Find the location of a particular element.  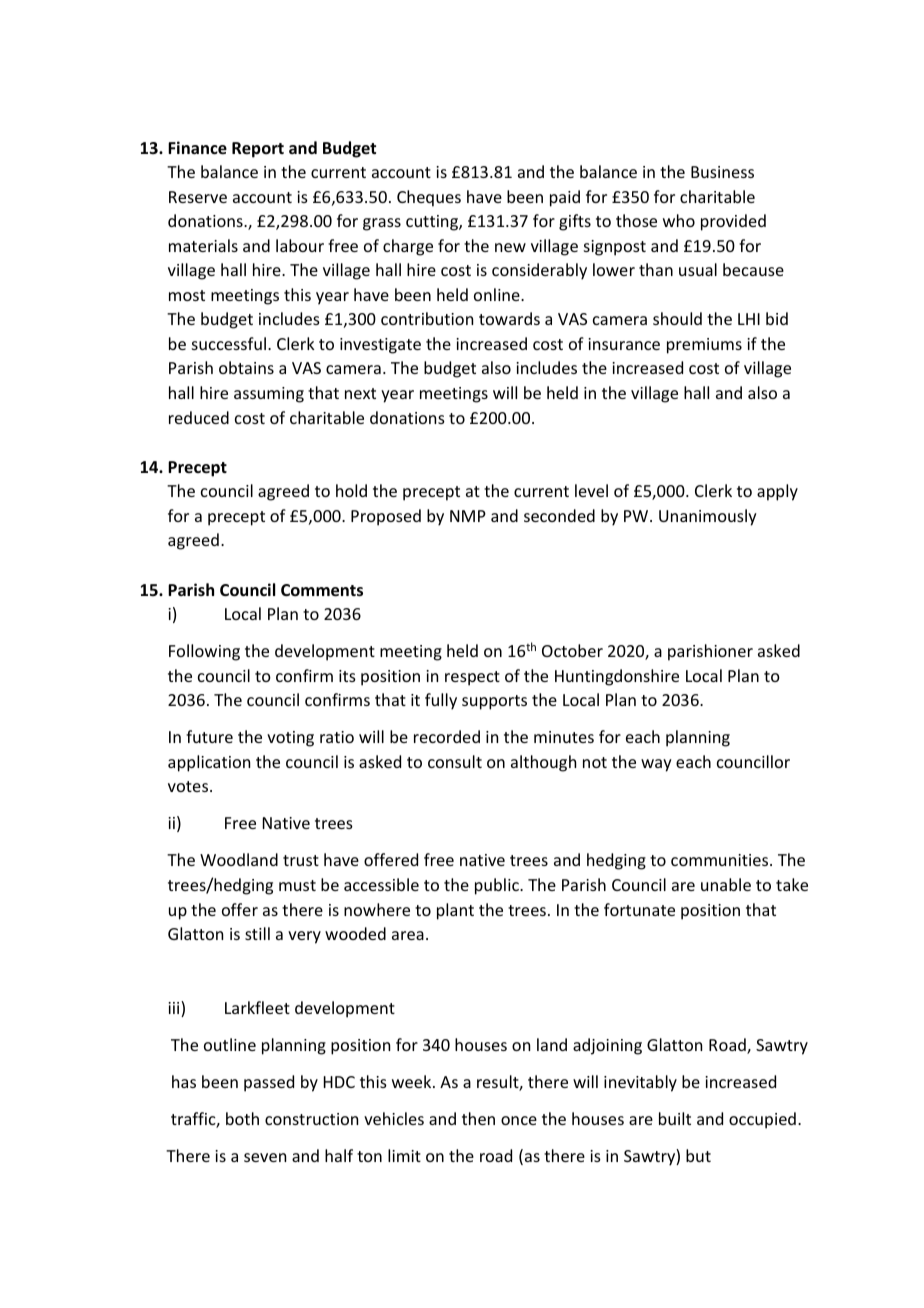

October is located at coordinates (572, 650).
